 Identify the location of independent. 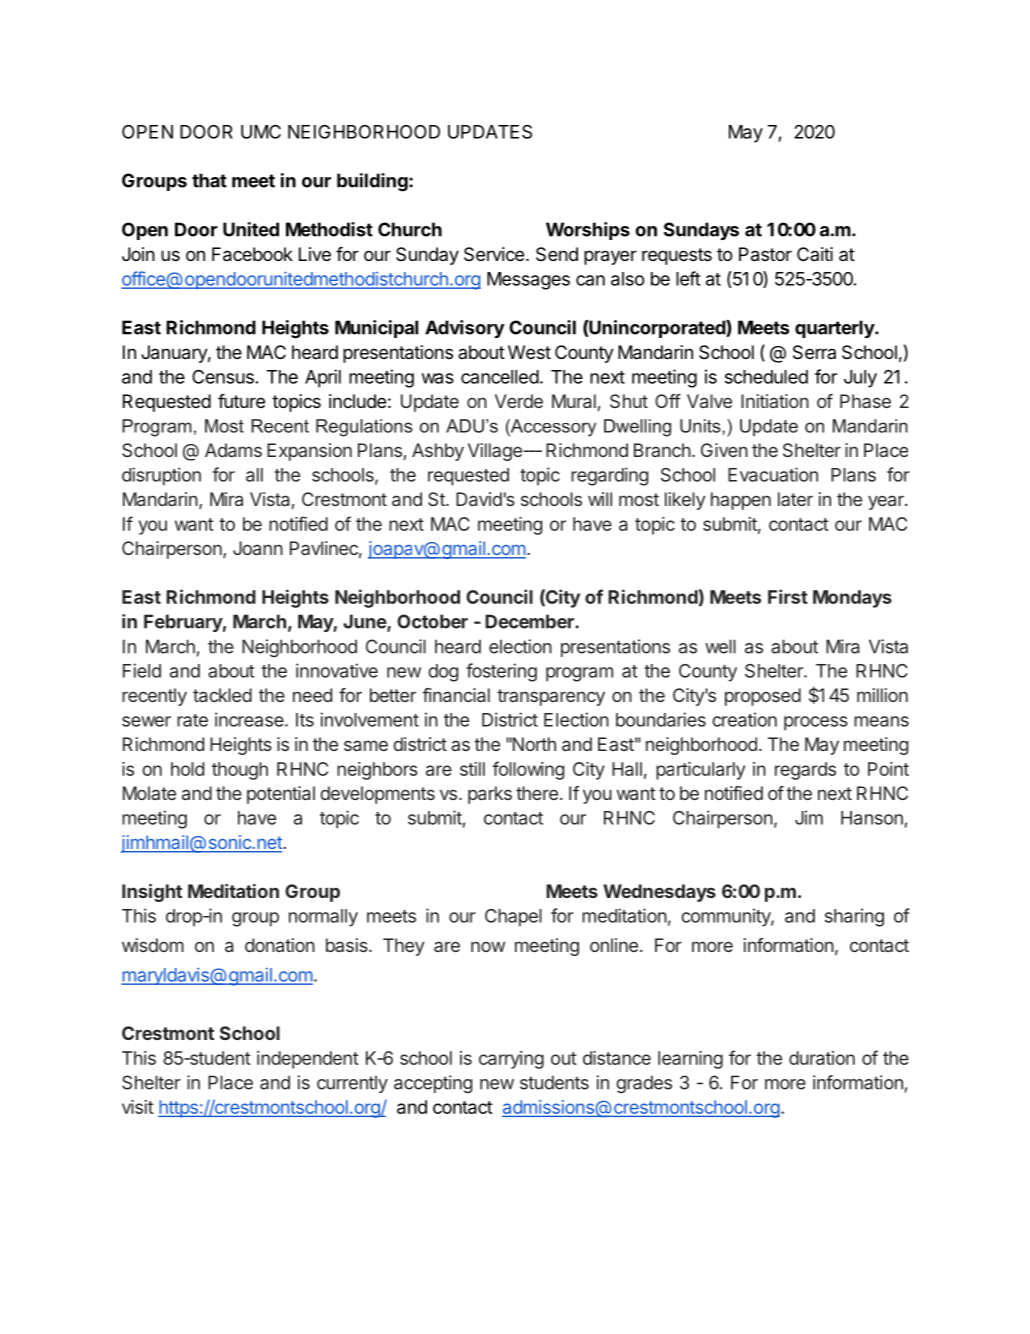
(308, 1060).
